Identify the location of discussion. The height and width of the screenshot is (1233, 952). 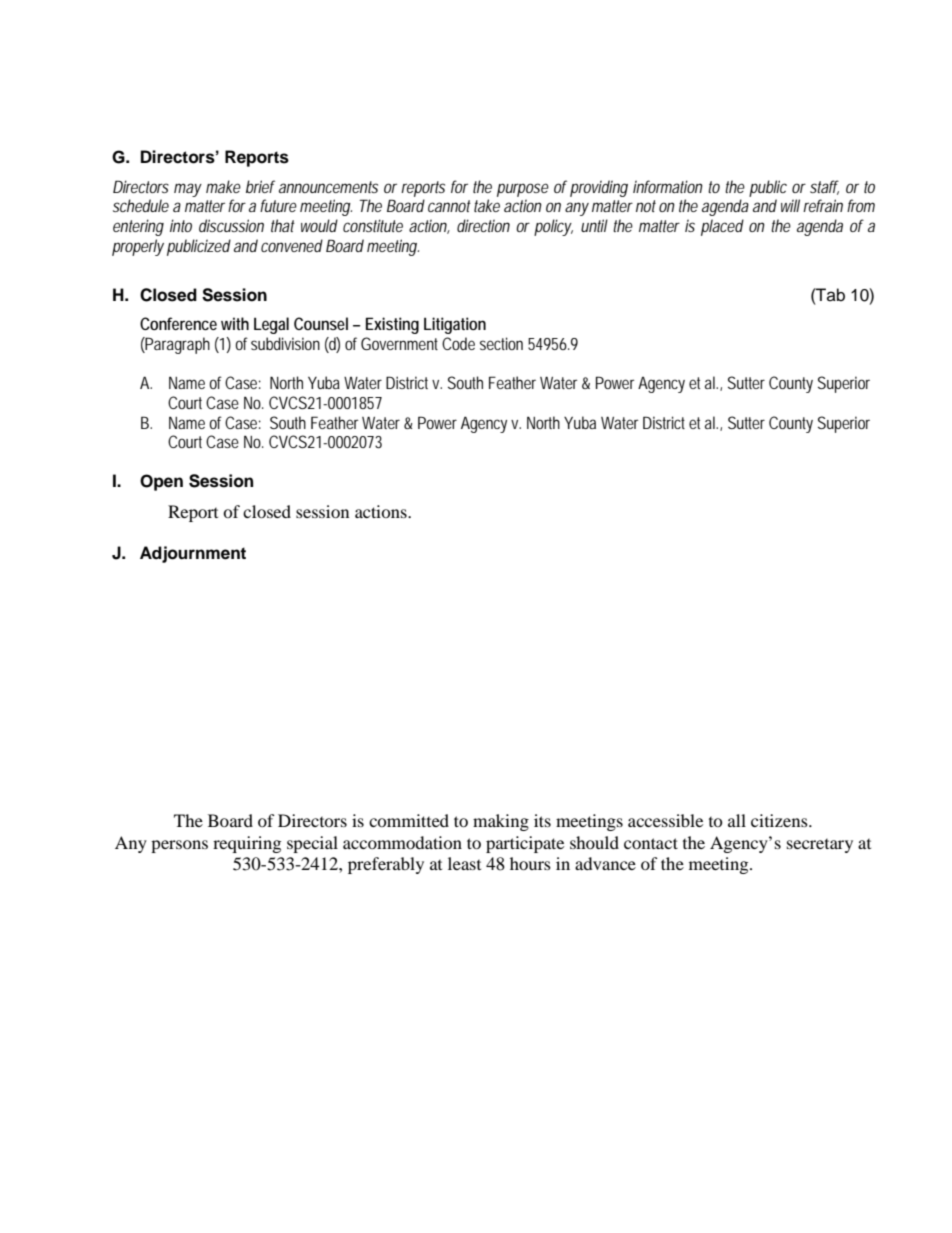
(231, 225).
